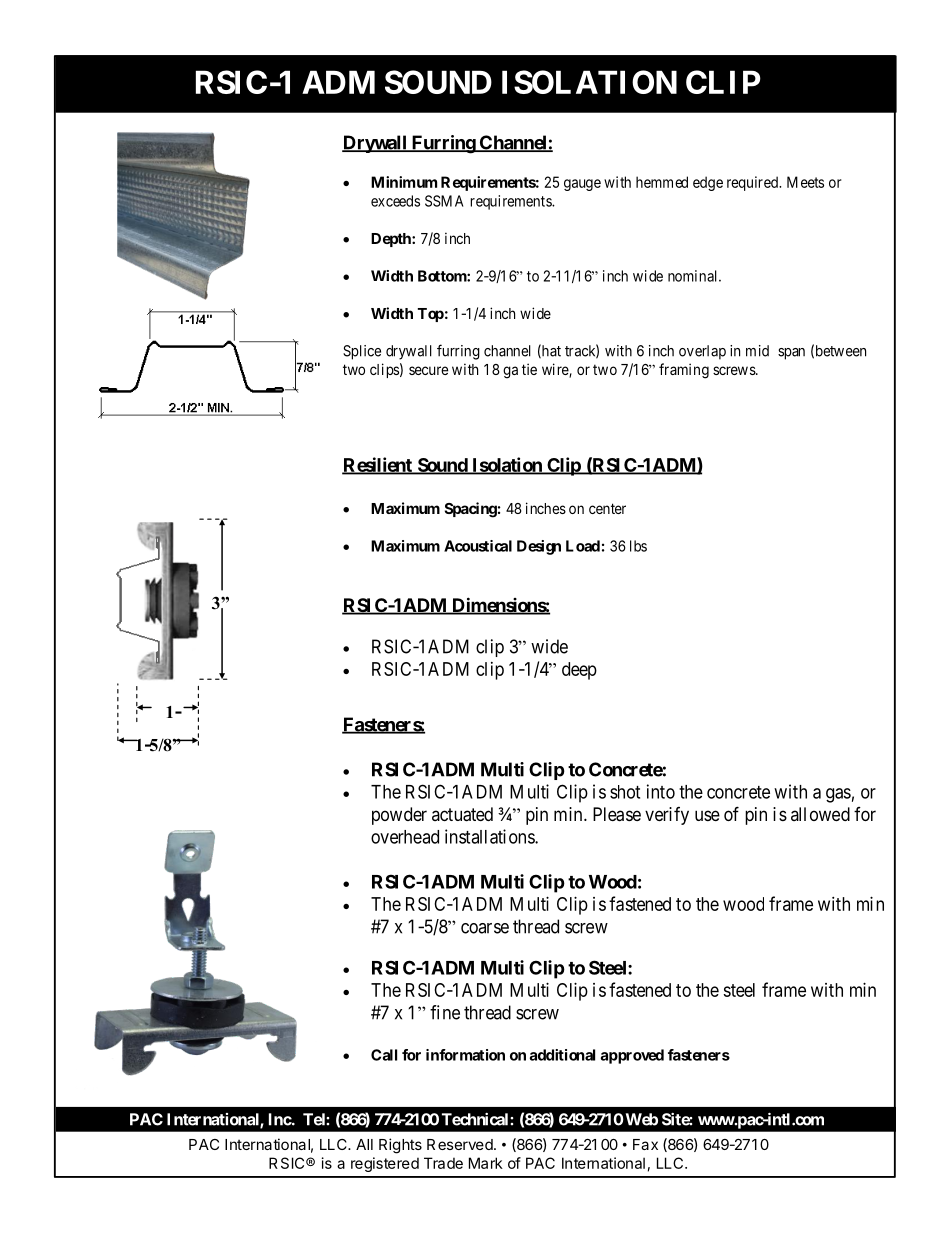  Describe the element at coordinates (582, 185) in the image. I see `gauge` at that location.
